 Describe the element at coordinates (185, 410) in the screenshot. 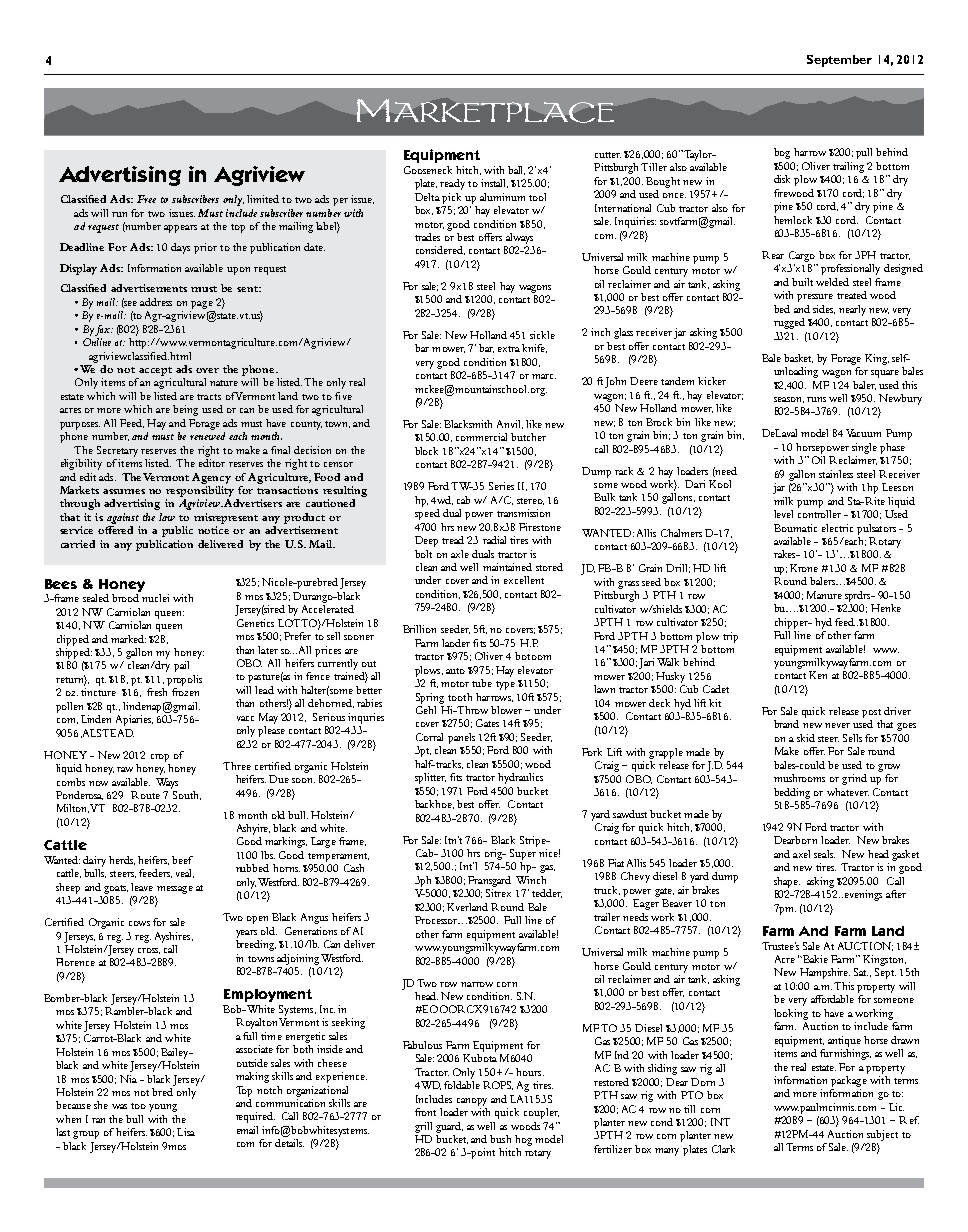

I see `being` at that location.
